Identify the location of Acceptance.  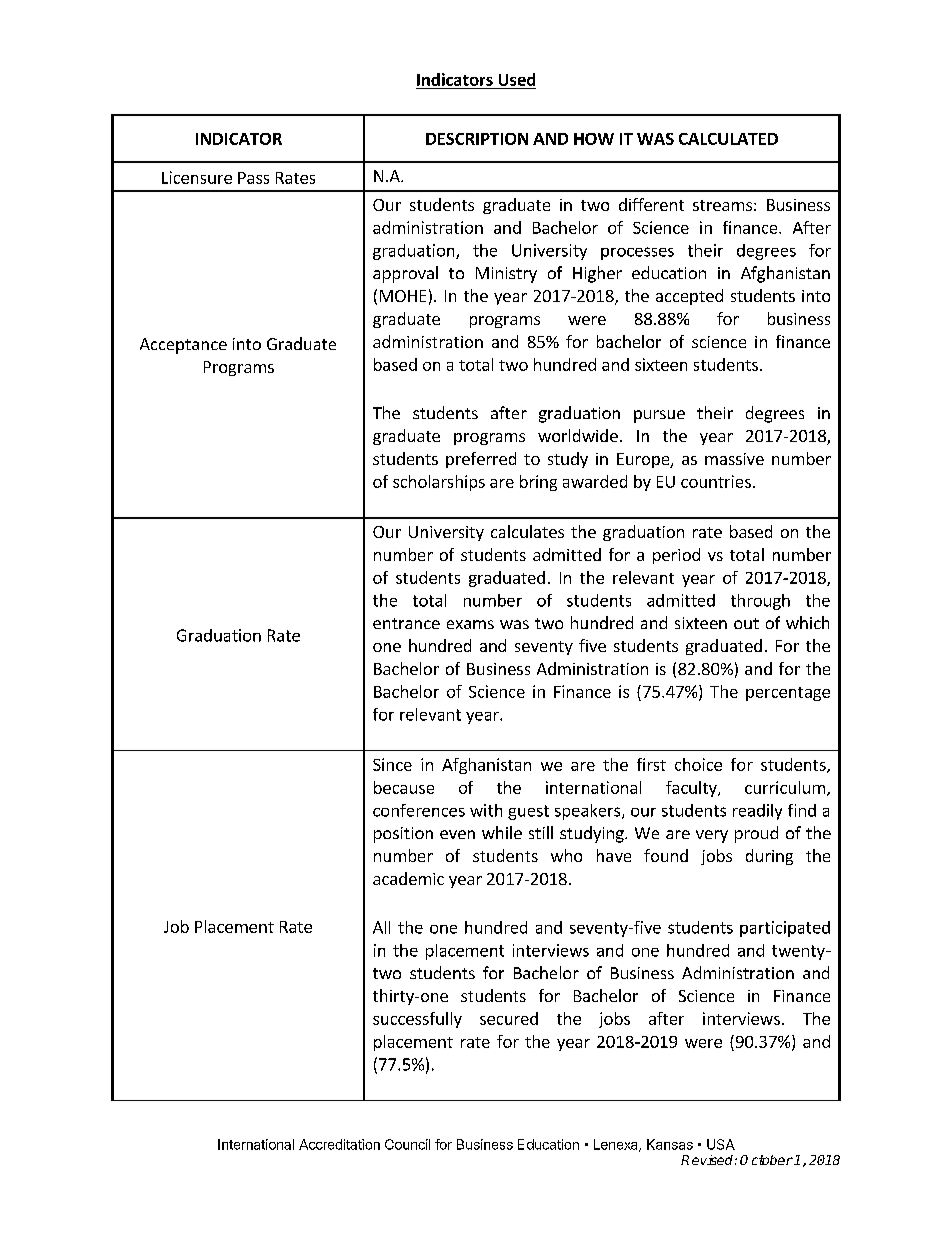
(183, 346).
